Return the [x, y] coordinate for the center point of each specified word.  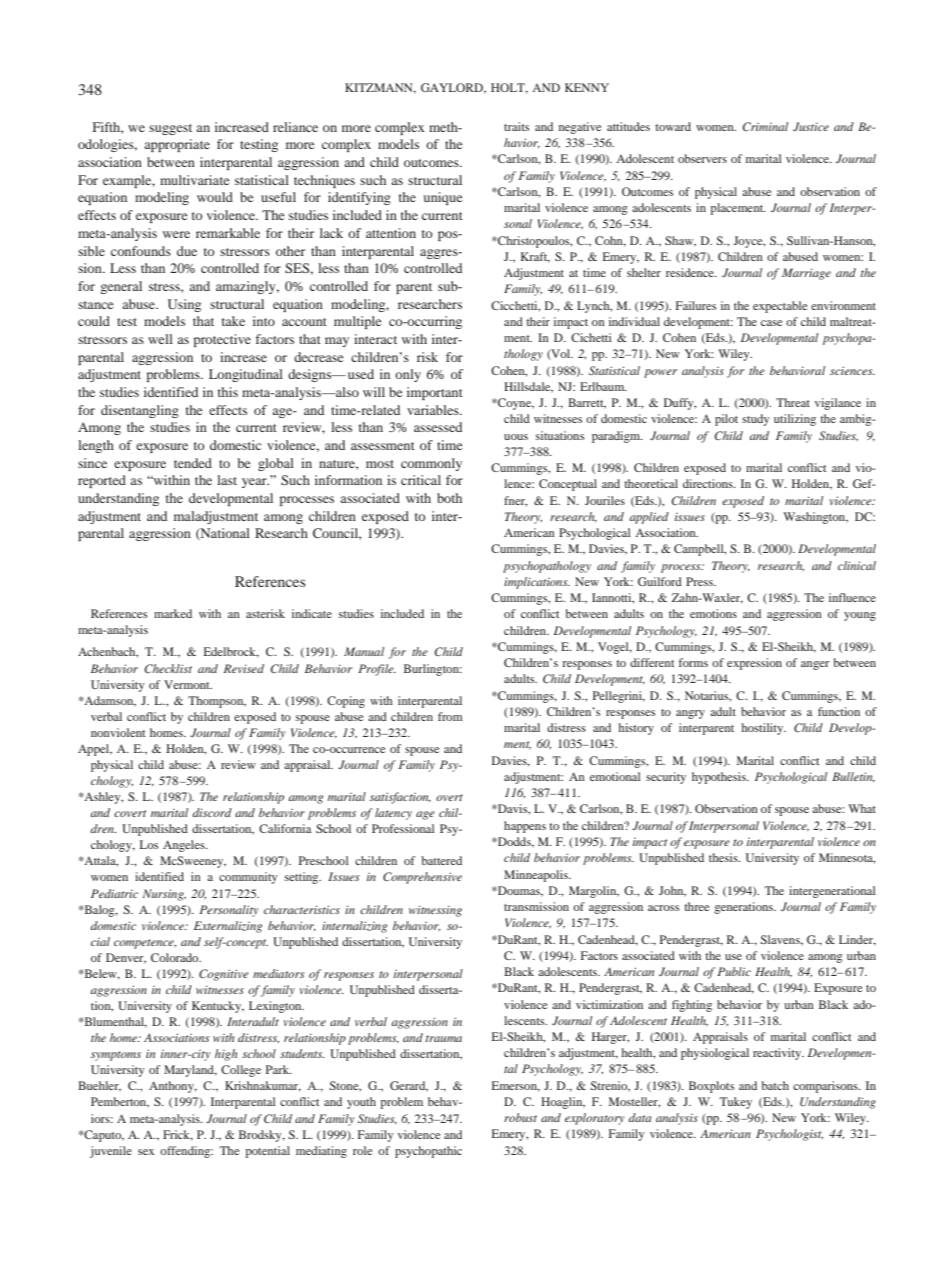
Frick [178, 1135]
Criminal [765, 126]
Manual [364, 651]
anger [815, 665]
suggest [170, 129]
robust [520, 1117]
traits [516, 126]
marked [173, 613]
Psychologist [789, 1135]
